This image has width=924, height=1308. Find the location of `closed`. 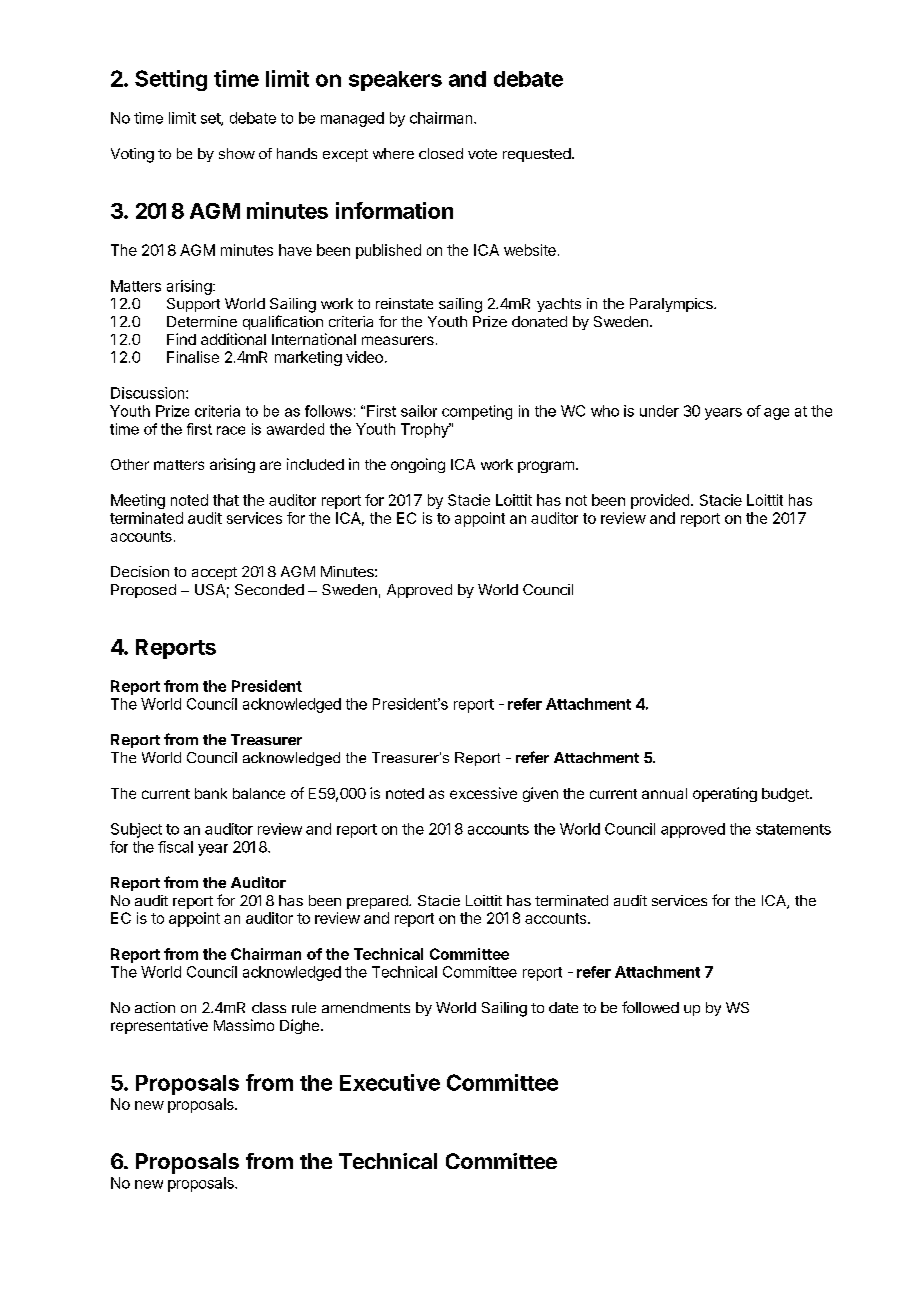

closed is located at coordinates (441, 153).
